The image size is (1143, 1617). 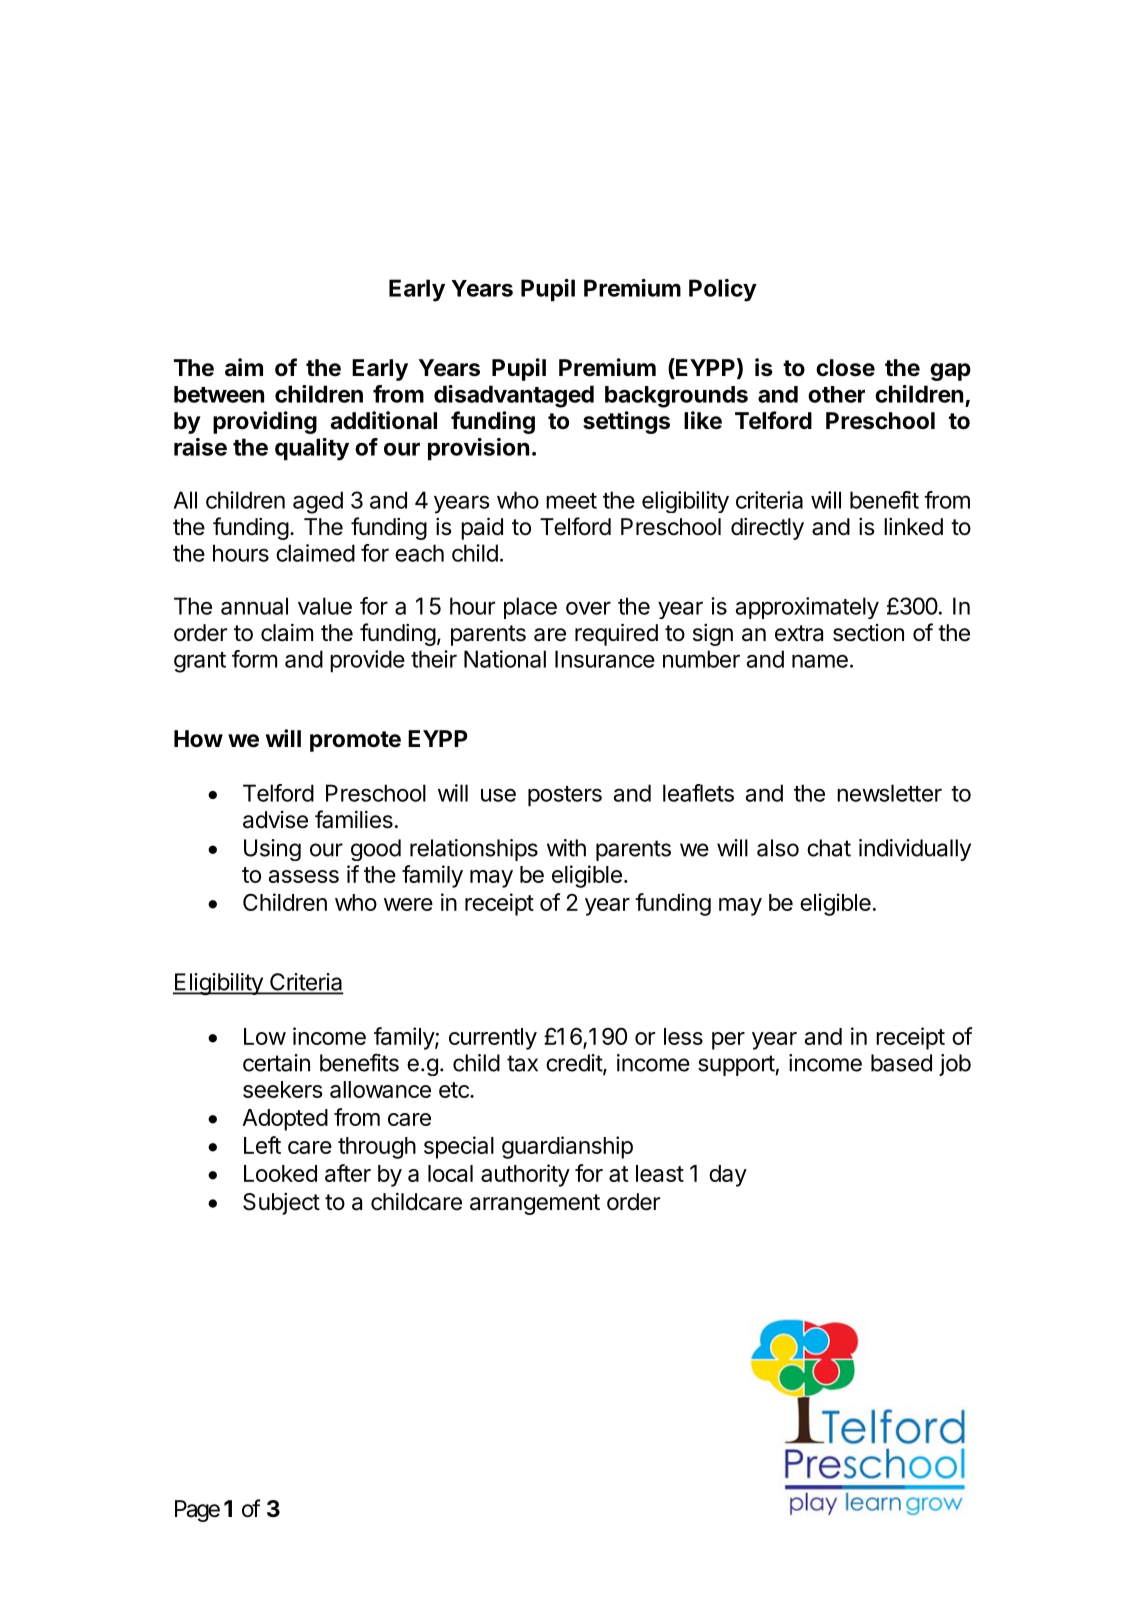 I want to click on Looked, so click(x=280, y=1173).
